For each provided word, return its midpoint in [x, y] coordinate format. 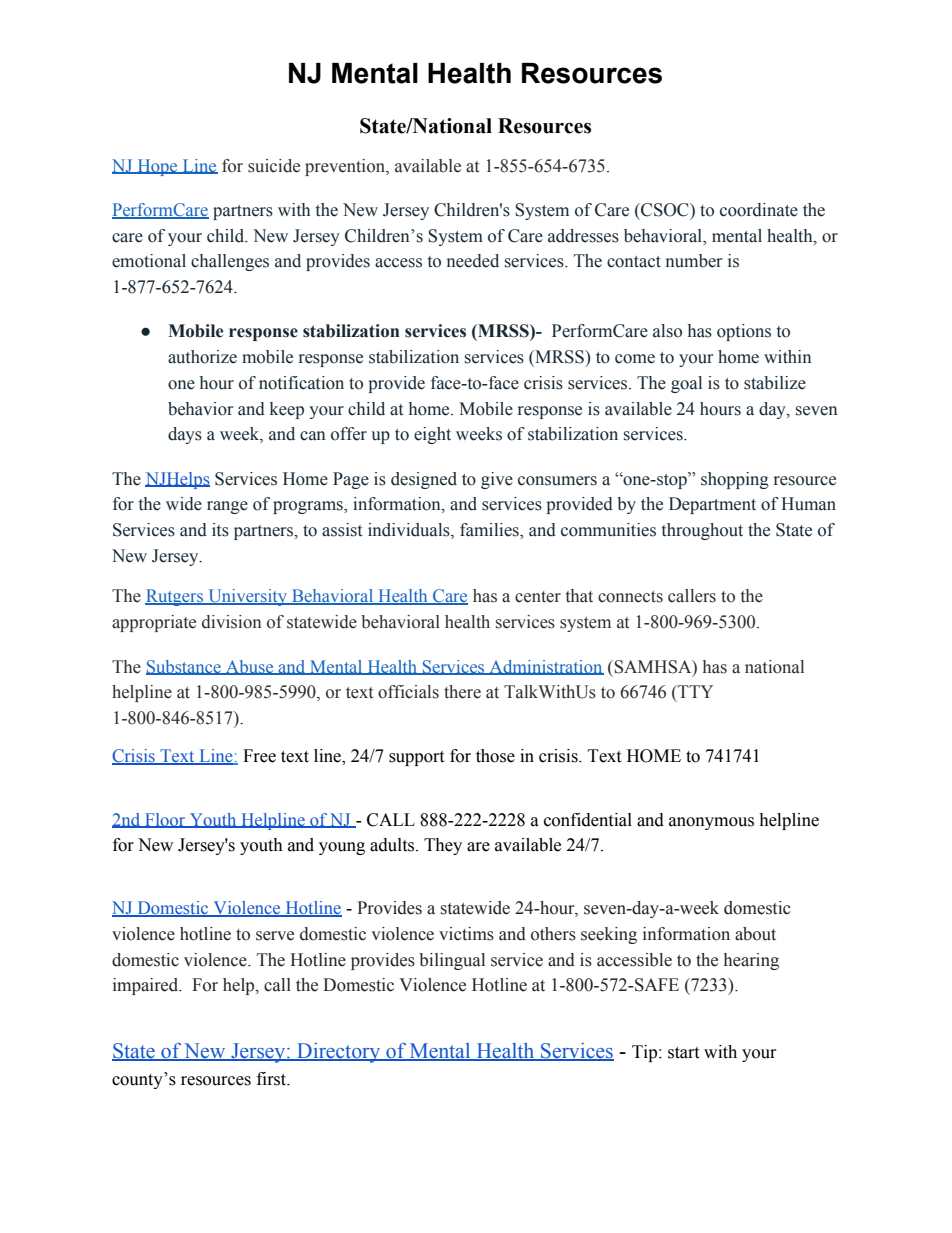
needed [473, 261]
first [273, 1079]
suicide [274, 166]
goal [686, 384]
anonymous [711, 823]
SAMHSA [654, 667]
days [185, 435]
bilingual [452, 961]
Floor [165, 820]
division [231, 622]
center [538, 597]
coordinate [759, 210]
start [683, 1053]
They [443, 846]
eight [432, 435]
